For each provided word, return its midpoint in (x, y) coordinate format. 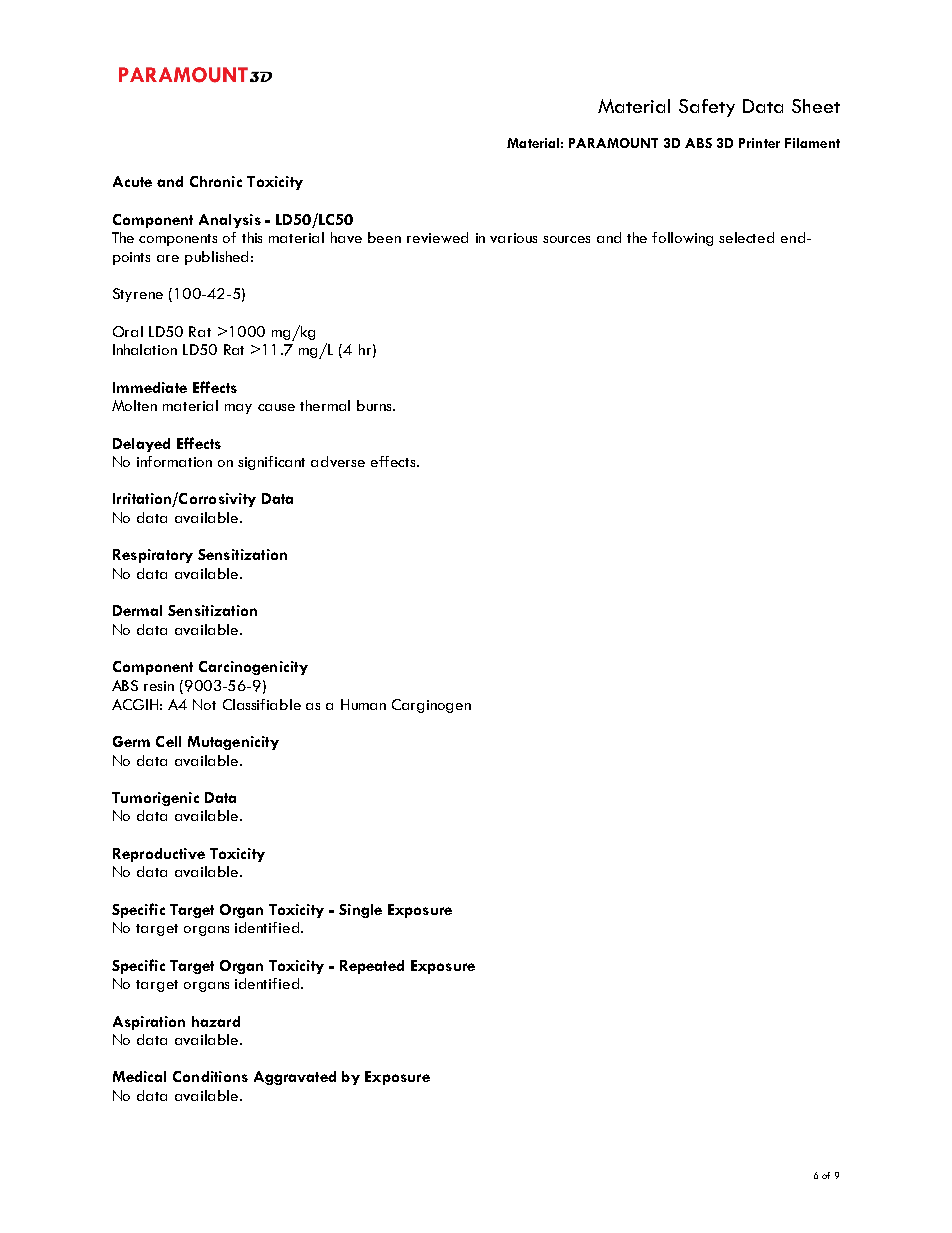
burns (375, 405)
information (174, 461)
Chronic (216, 181)
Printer (759, 143)
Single (360, 911)
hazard (216, 1021)
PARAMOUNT (613, 143)
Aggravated (295, 1078)
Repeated (372, 967)
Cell (168, 741)
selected (746, 237)
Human (363, 704)
